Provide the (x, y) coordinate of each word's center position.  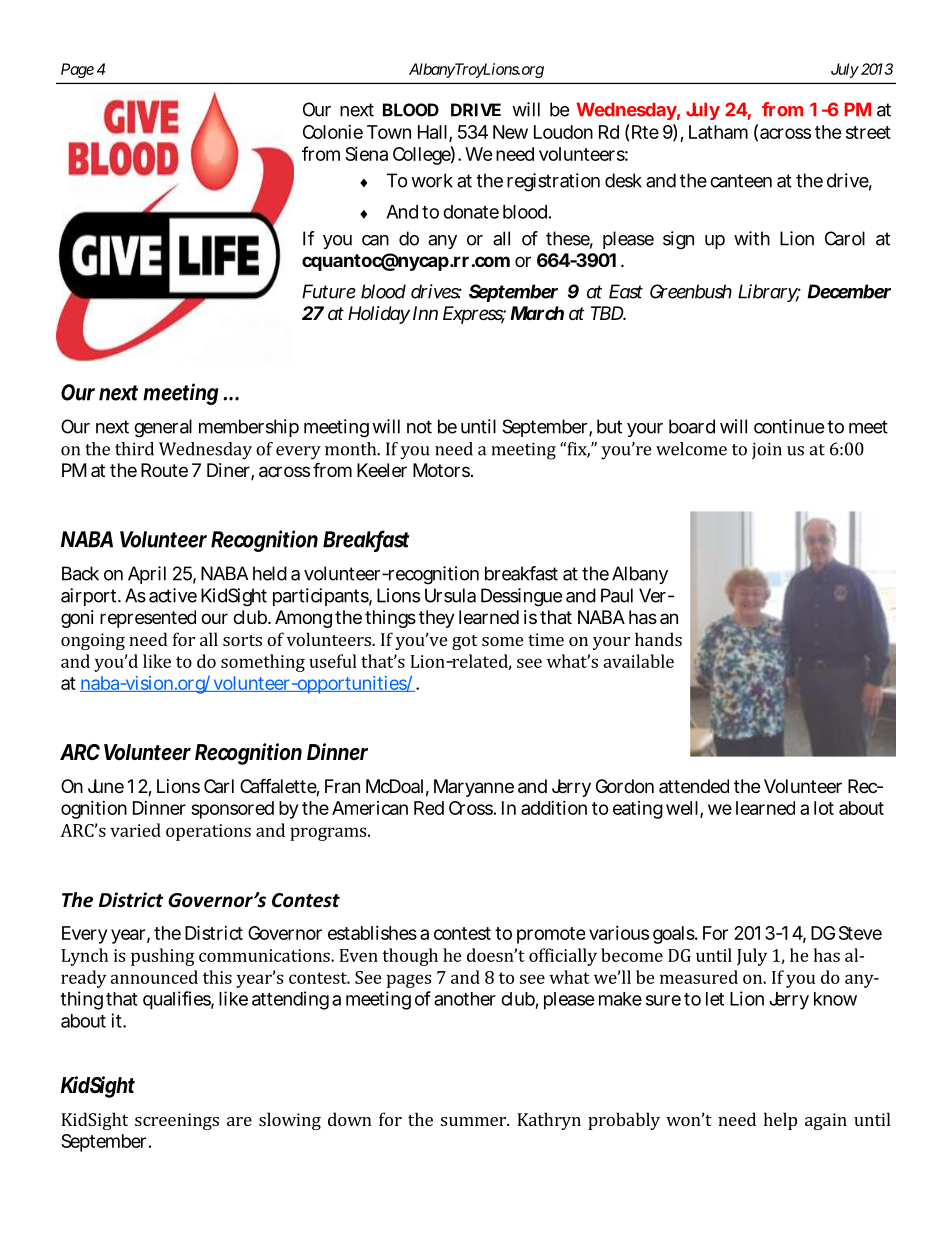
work (432, 180)
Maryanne (474, 788)
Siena (366, 154)
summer (474, 1121)
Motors (443, 470)
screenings (177, 1121)
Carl (219, 786)
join (767, 451)
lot (824, 808)
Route (164, 470)
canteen (741, 181)
